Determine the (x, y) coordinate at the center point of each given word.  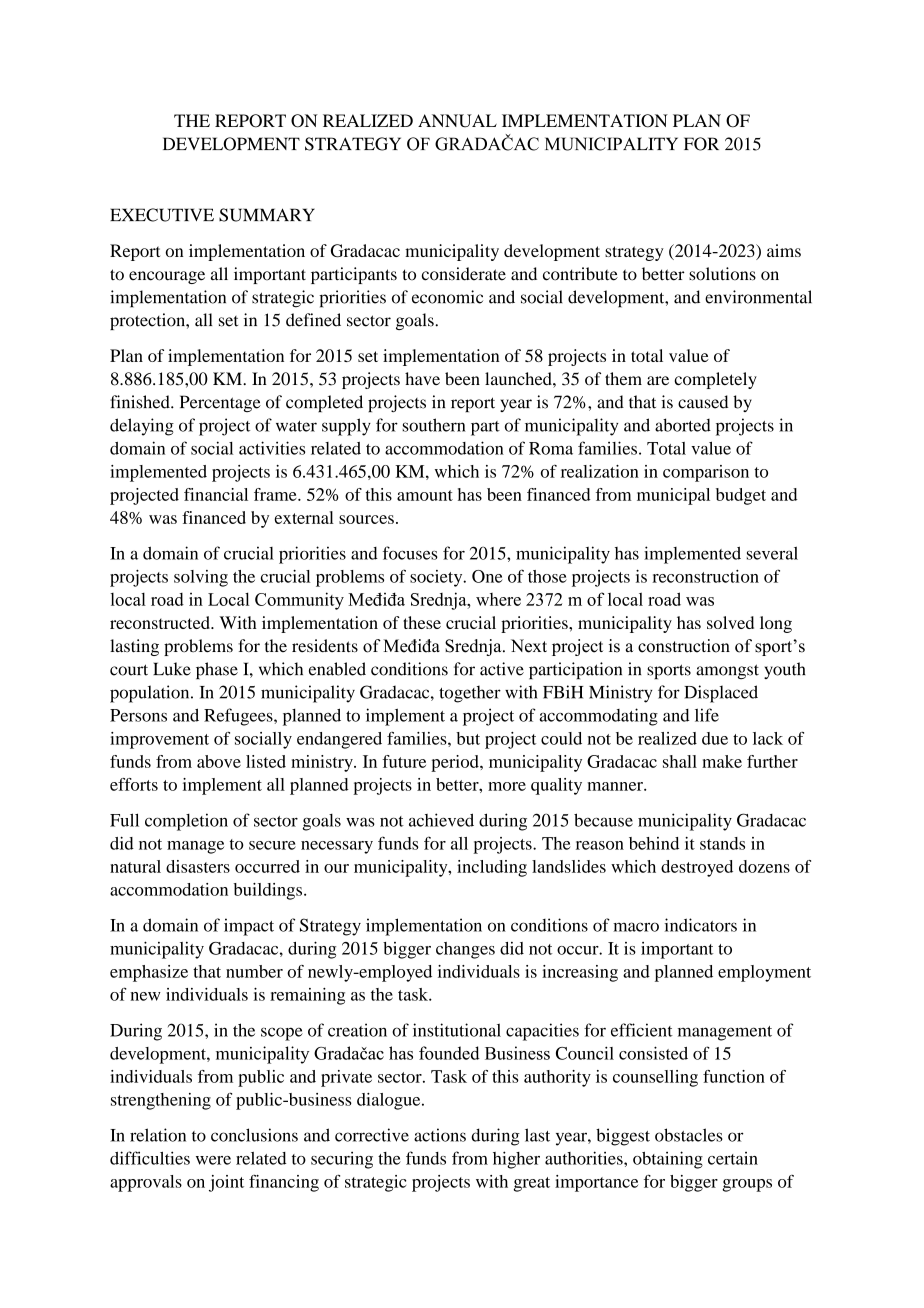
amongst (727, 671)
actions (440, 1135)
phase (217, 671)
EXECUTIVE (162, 215)
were (213, 1160)
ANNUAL (457, 121)
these (422, 622)
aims (784, 250)
